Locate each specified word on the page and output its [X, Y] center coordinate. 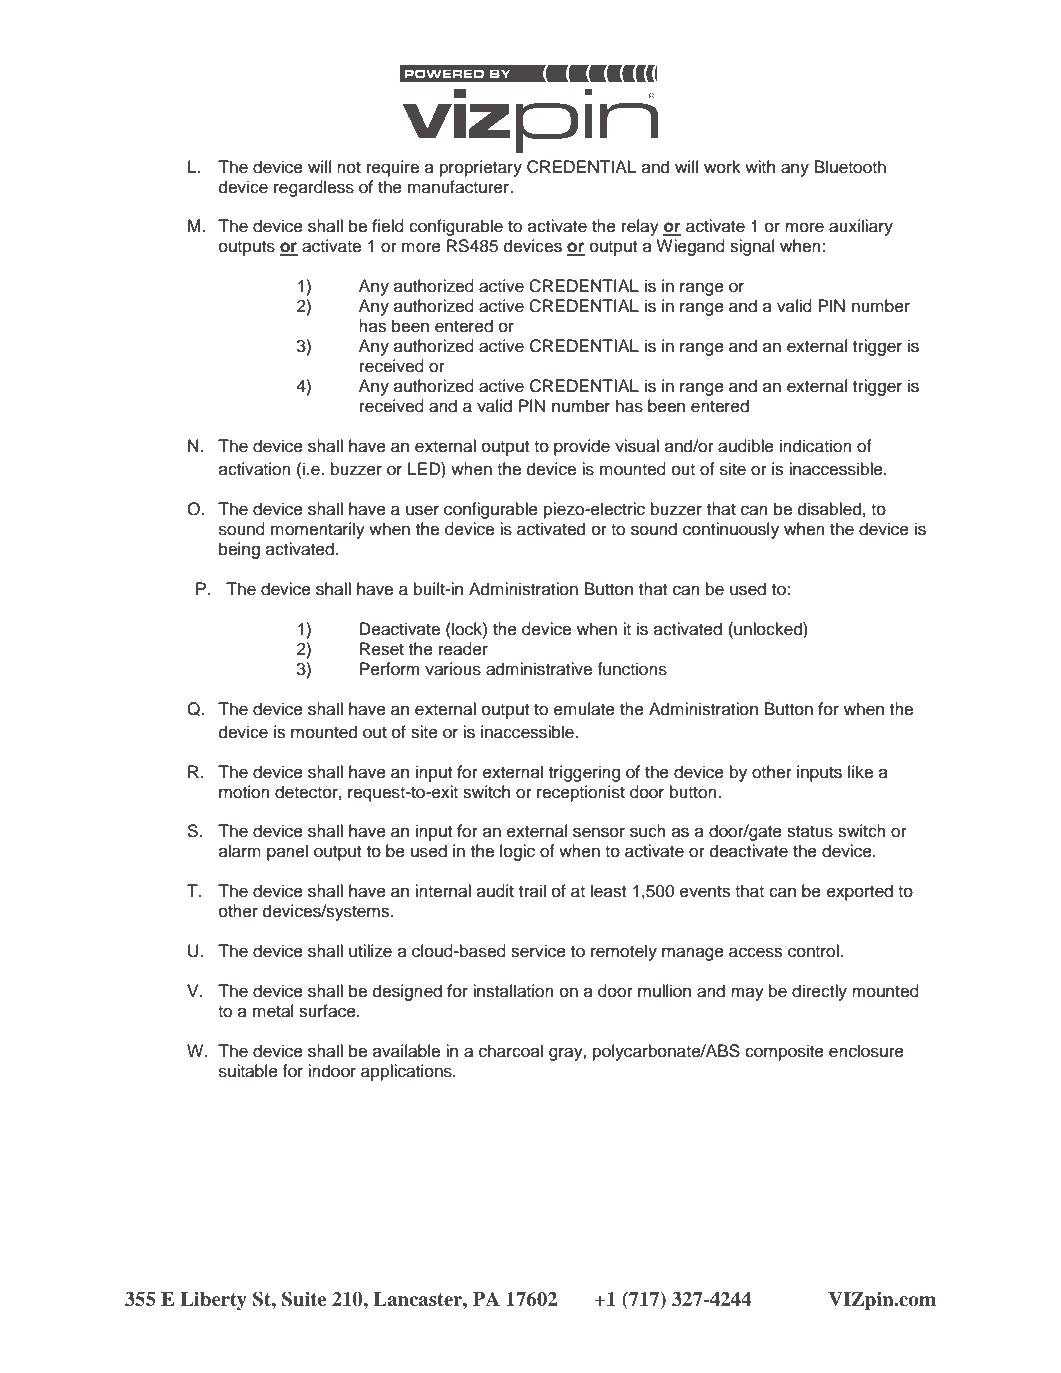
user [422, 510]
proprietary [481, 168]
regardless [314, 188]
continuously [731, 530]
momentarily [318, 530]
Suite [304, 1299]
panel [287, 852]
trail [532, 891]
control [814, 951]
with [760, 166]
